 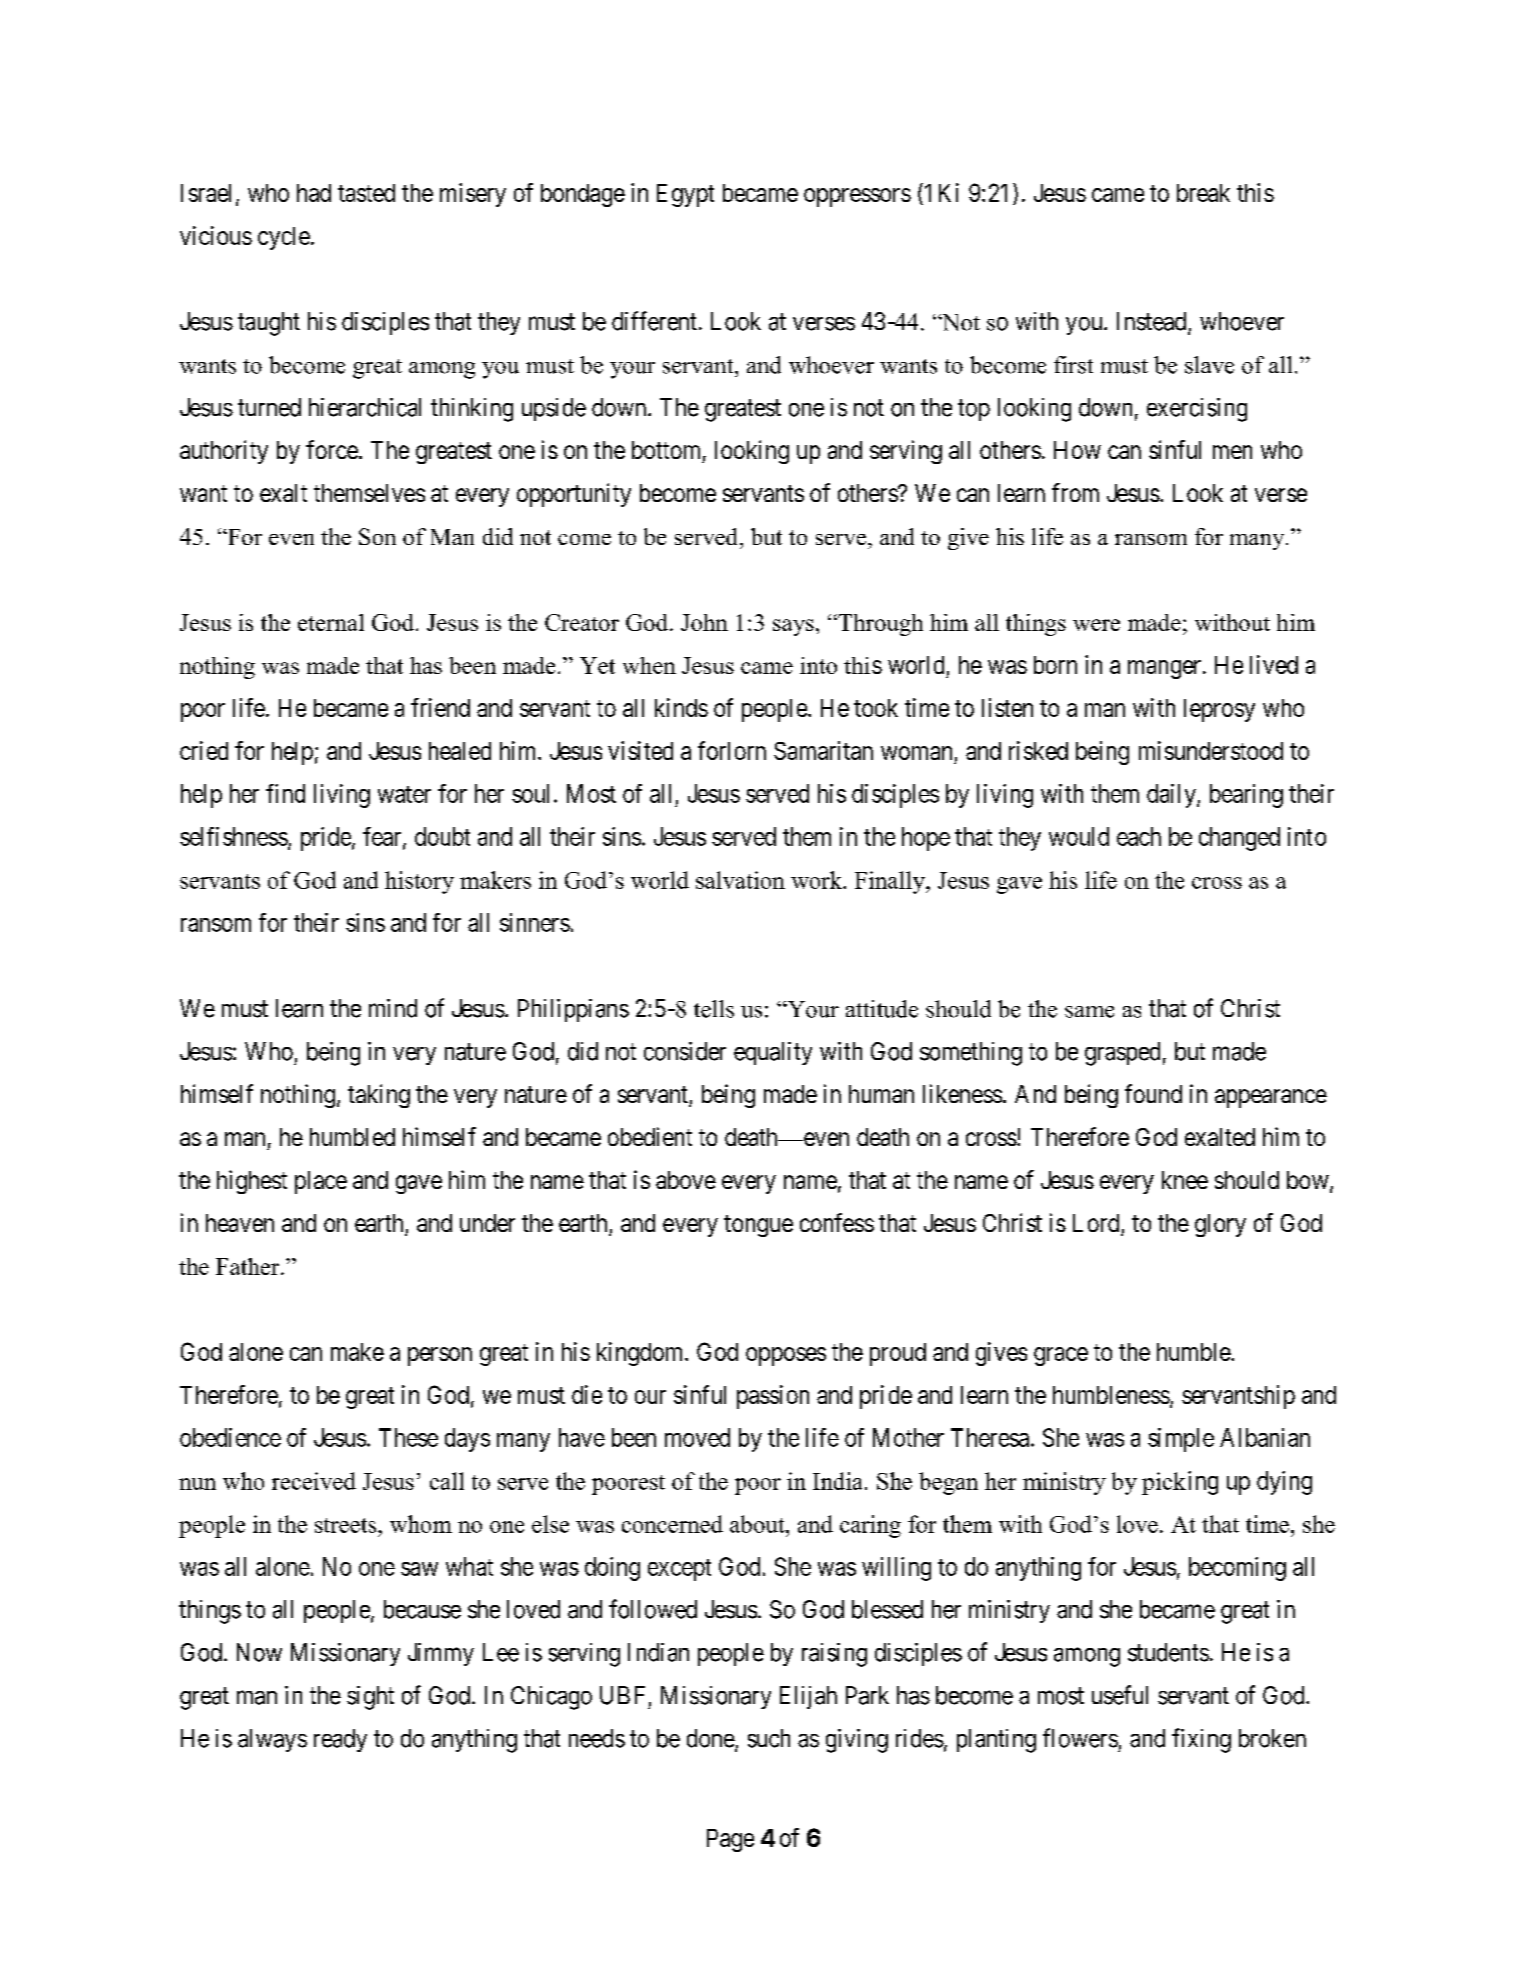 I want to click on break, so click(x=1203, y=193).
